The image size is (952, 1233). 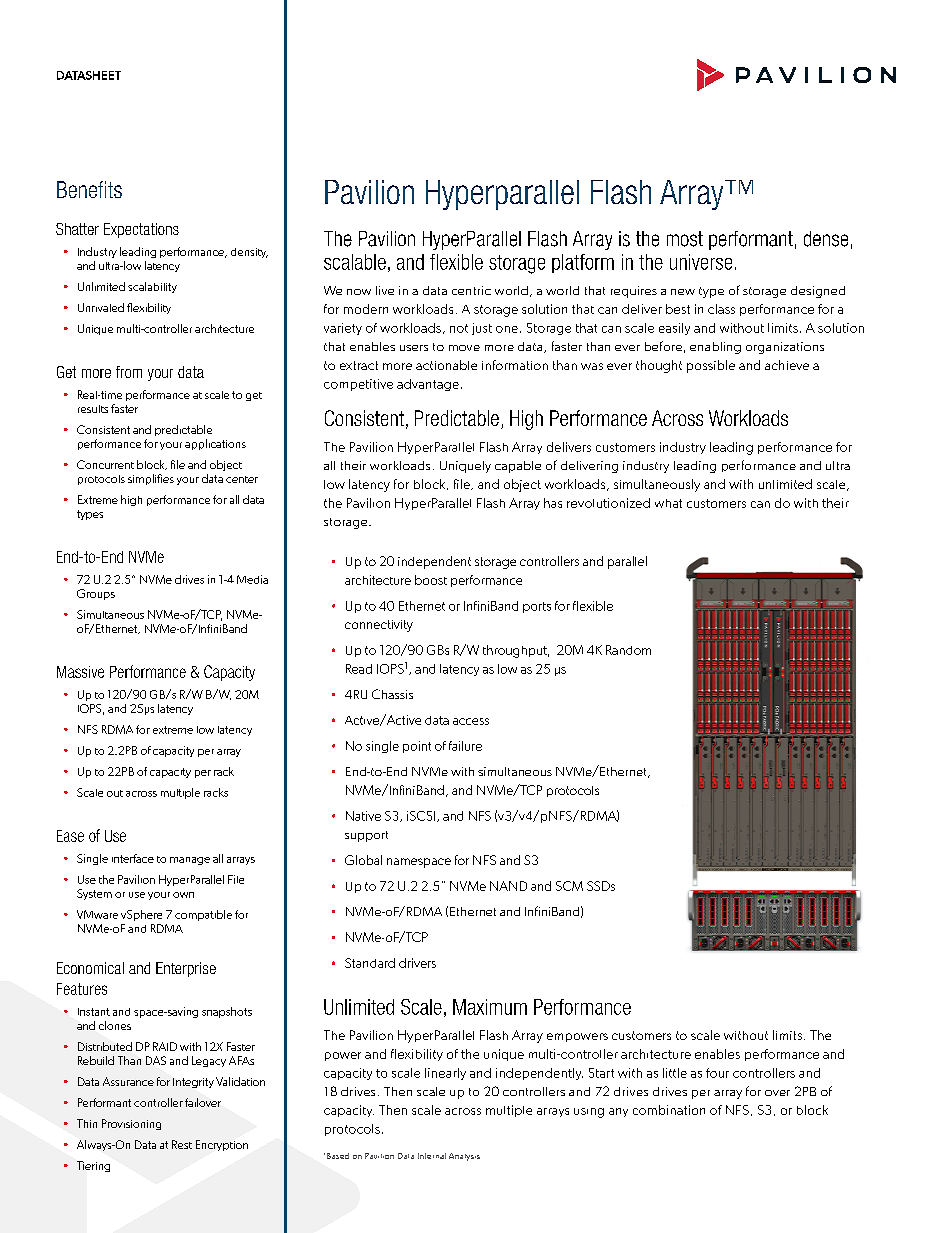 What do you see at coordinates (628, 650) in the page?
I see `Random` at bounding box center [628, 650].
